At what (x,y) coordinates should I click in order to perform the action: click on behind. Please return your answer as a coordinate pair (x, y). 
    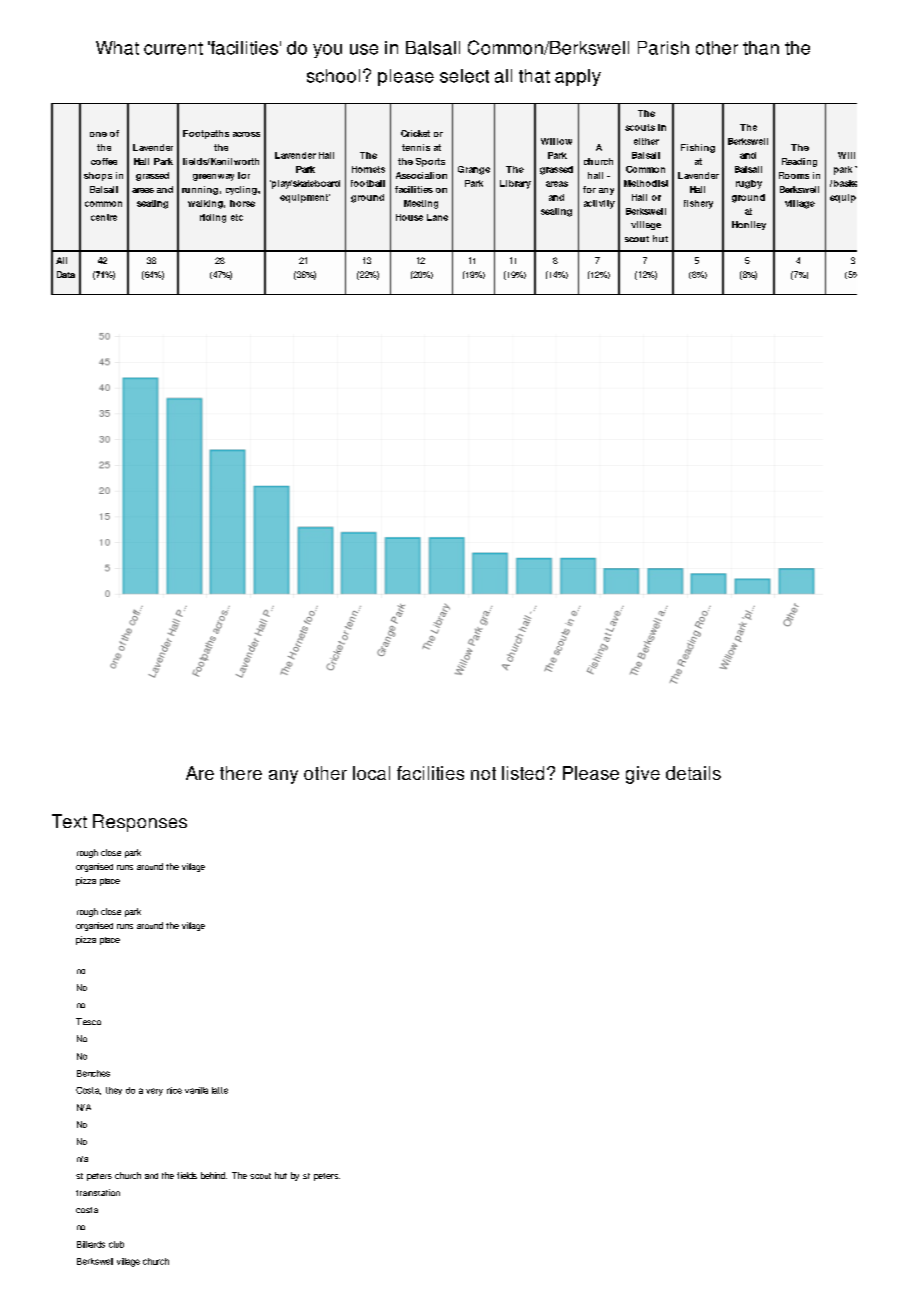
    Looking at the image, I should click on (214, 1175).
